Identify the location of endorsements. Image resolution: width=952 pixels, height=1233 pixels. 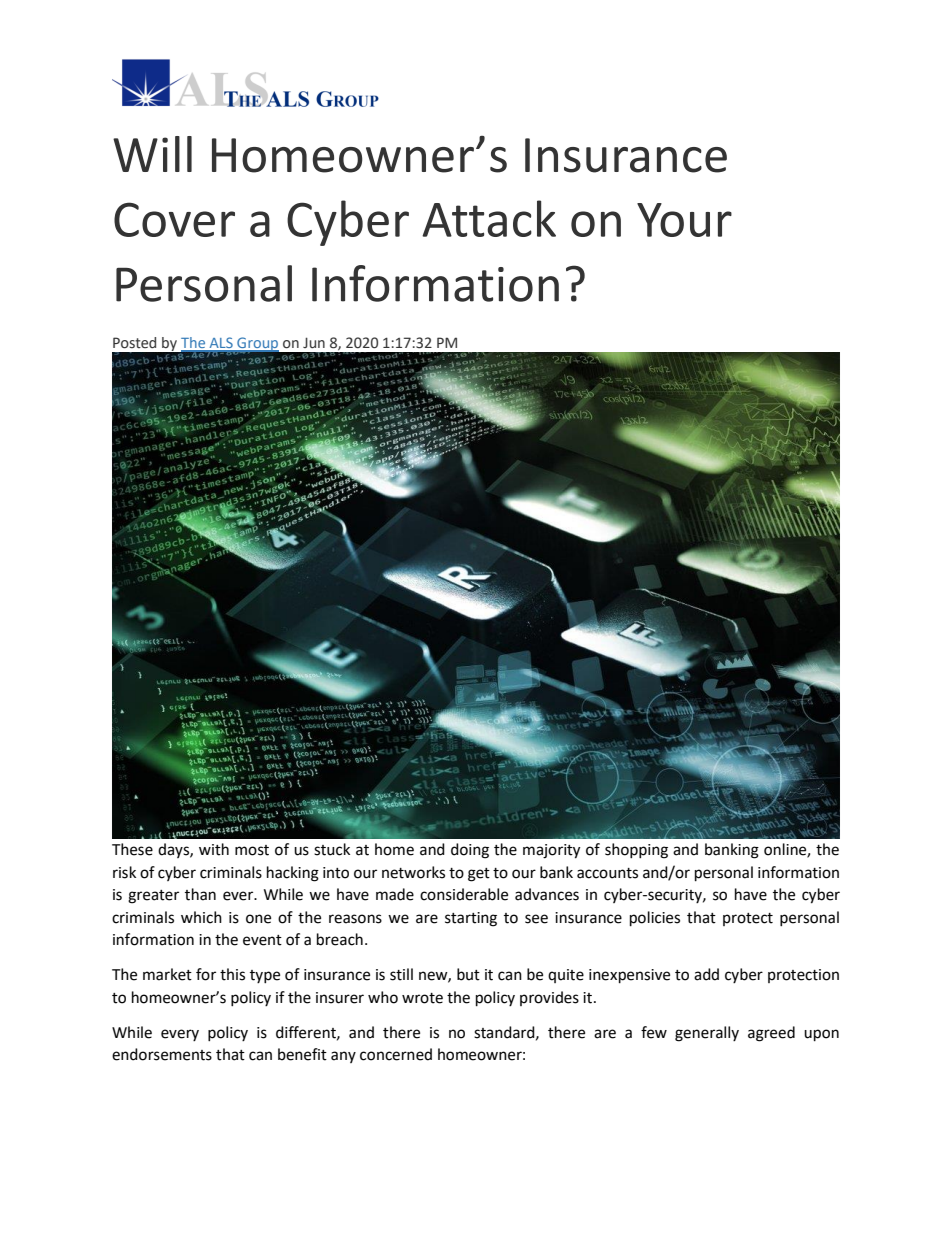
(162, 1054).
